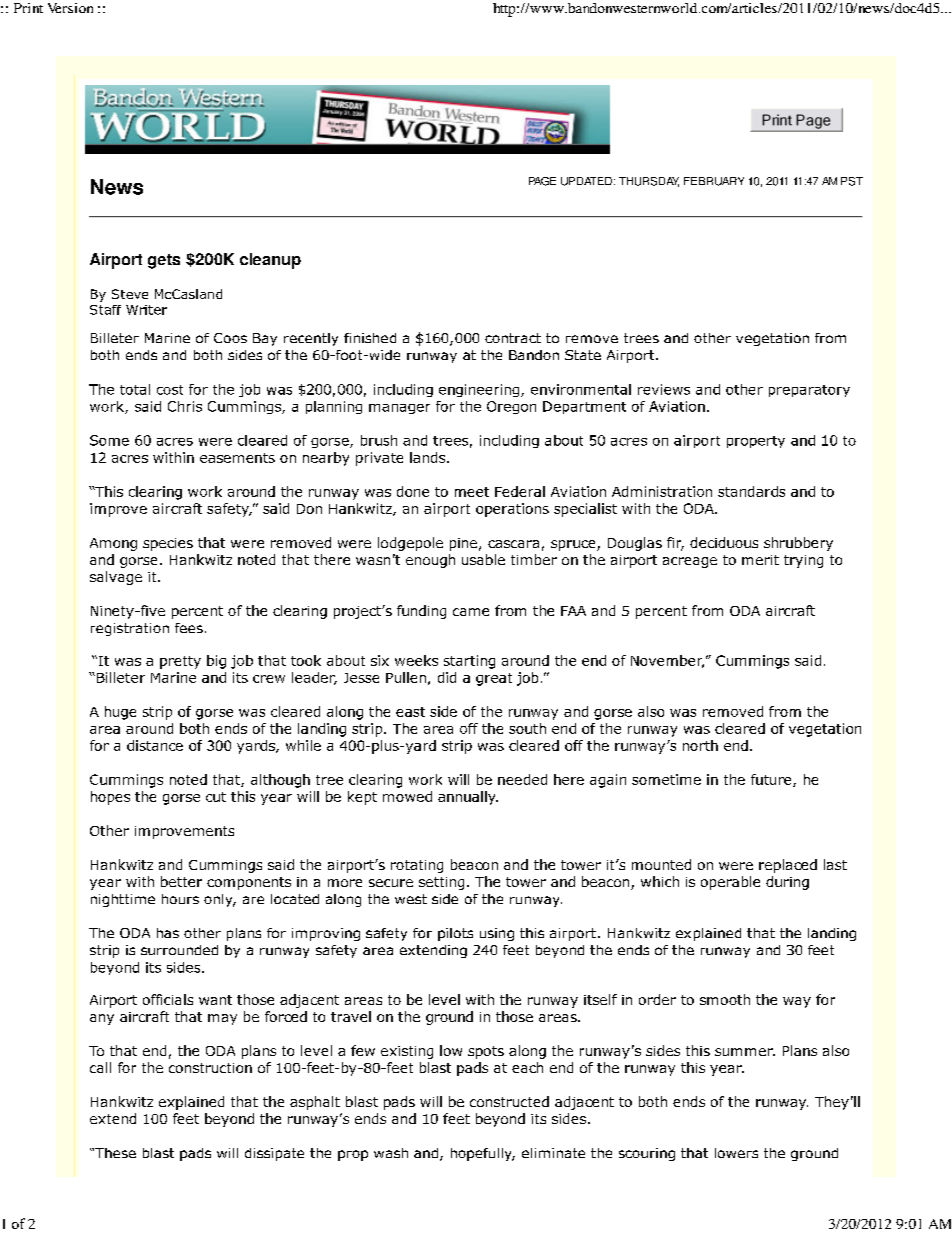 The width and height of the screenshot is (952, 1233). Describe the element at coordinates (370, 338) in the screenshot. I see `finished` at that location.
